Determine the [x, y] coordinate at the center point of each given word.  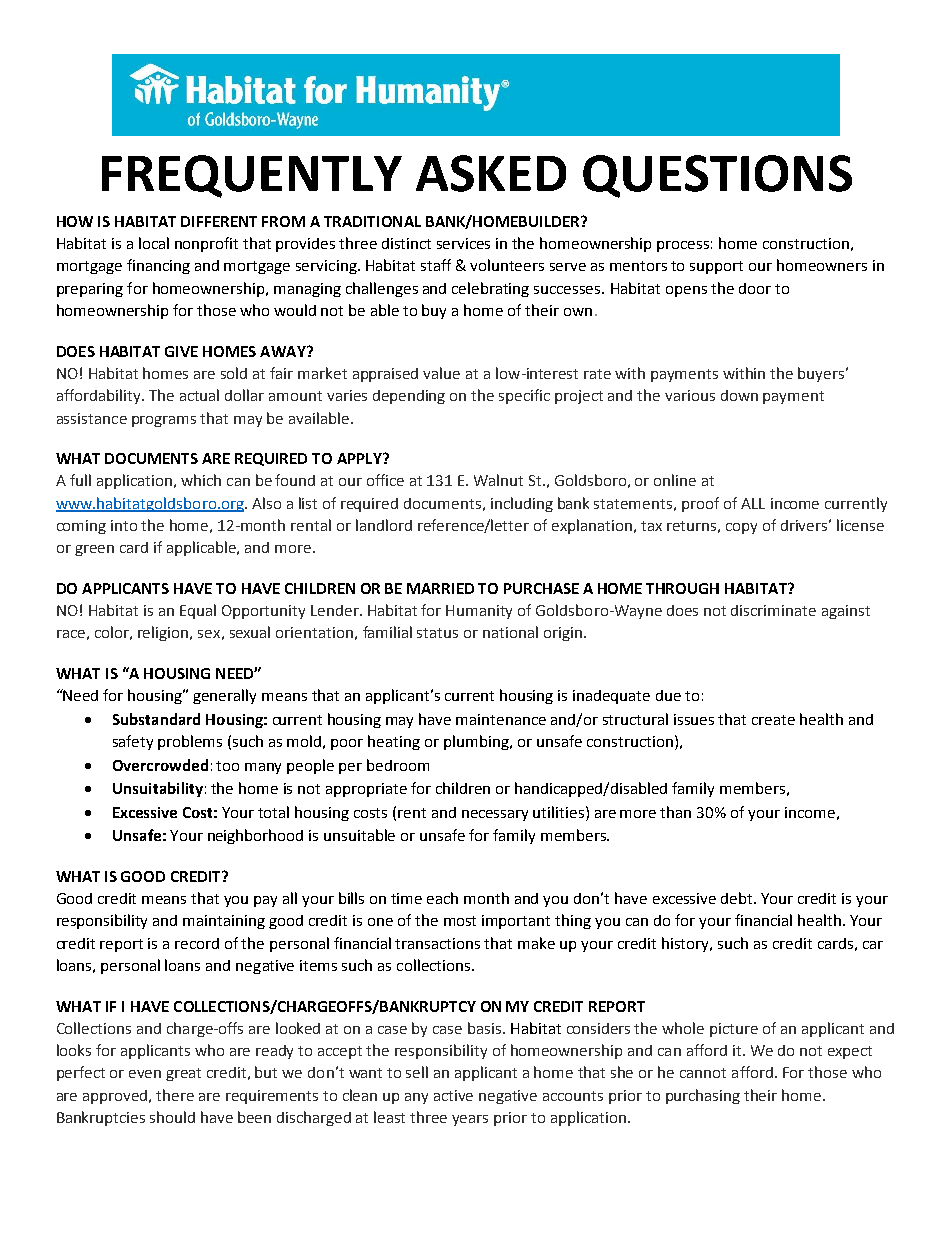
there [175, 1095]
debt [738, 898]
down [739, 395]
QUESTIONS [717, 176]
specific [524, 396]
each [442, 898]
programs [164, 421]
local [154, 243]
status [437, 633]
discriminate [773, 610]
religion [164, 633]
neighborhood [255, 836]
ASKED [491, 173]
